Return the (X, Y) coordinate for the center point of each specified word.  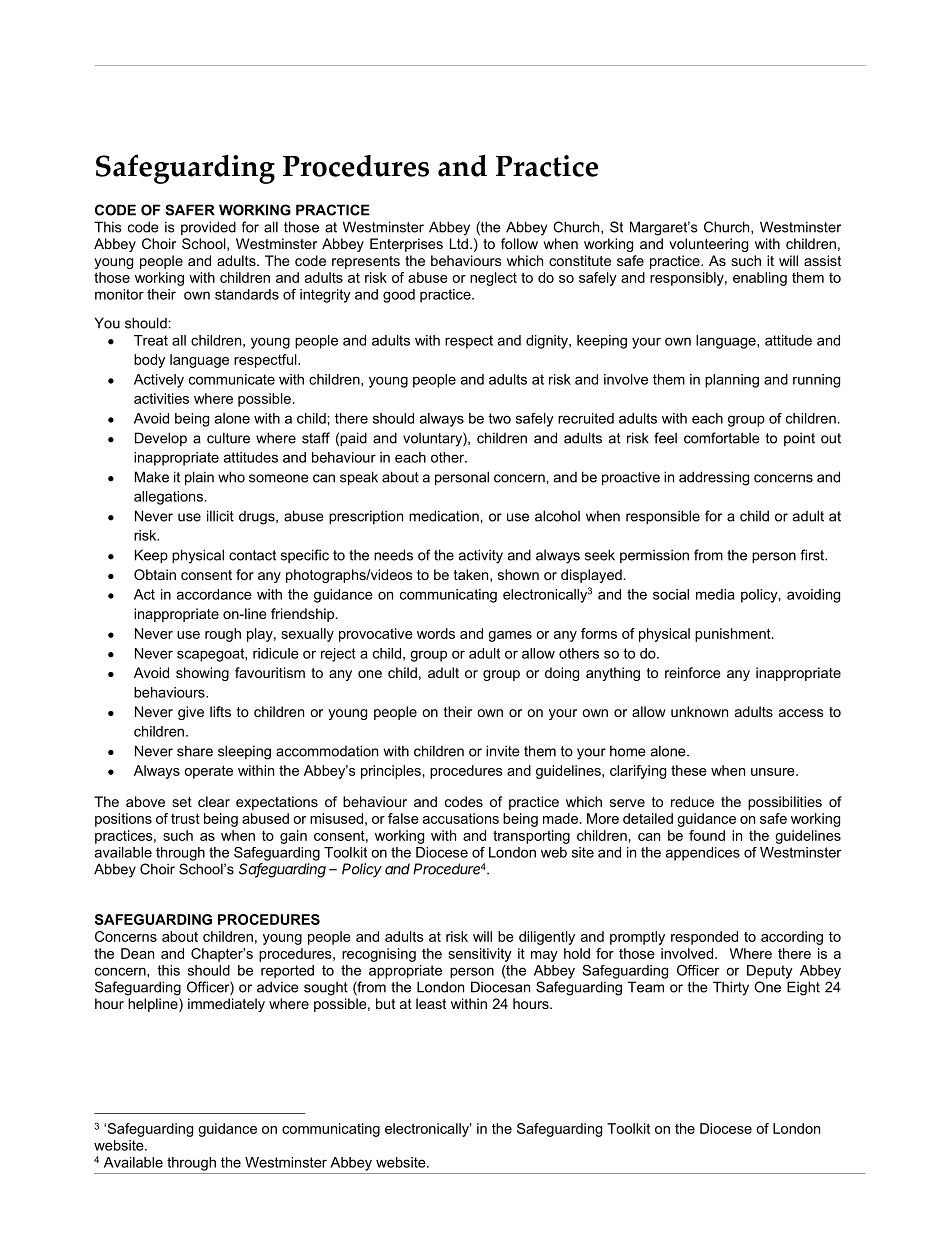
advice (278, 987)
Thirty (731, 988)
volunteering (708, 245)
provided (208, 228)
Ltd (459, 243)
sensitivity (480, 955)
